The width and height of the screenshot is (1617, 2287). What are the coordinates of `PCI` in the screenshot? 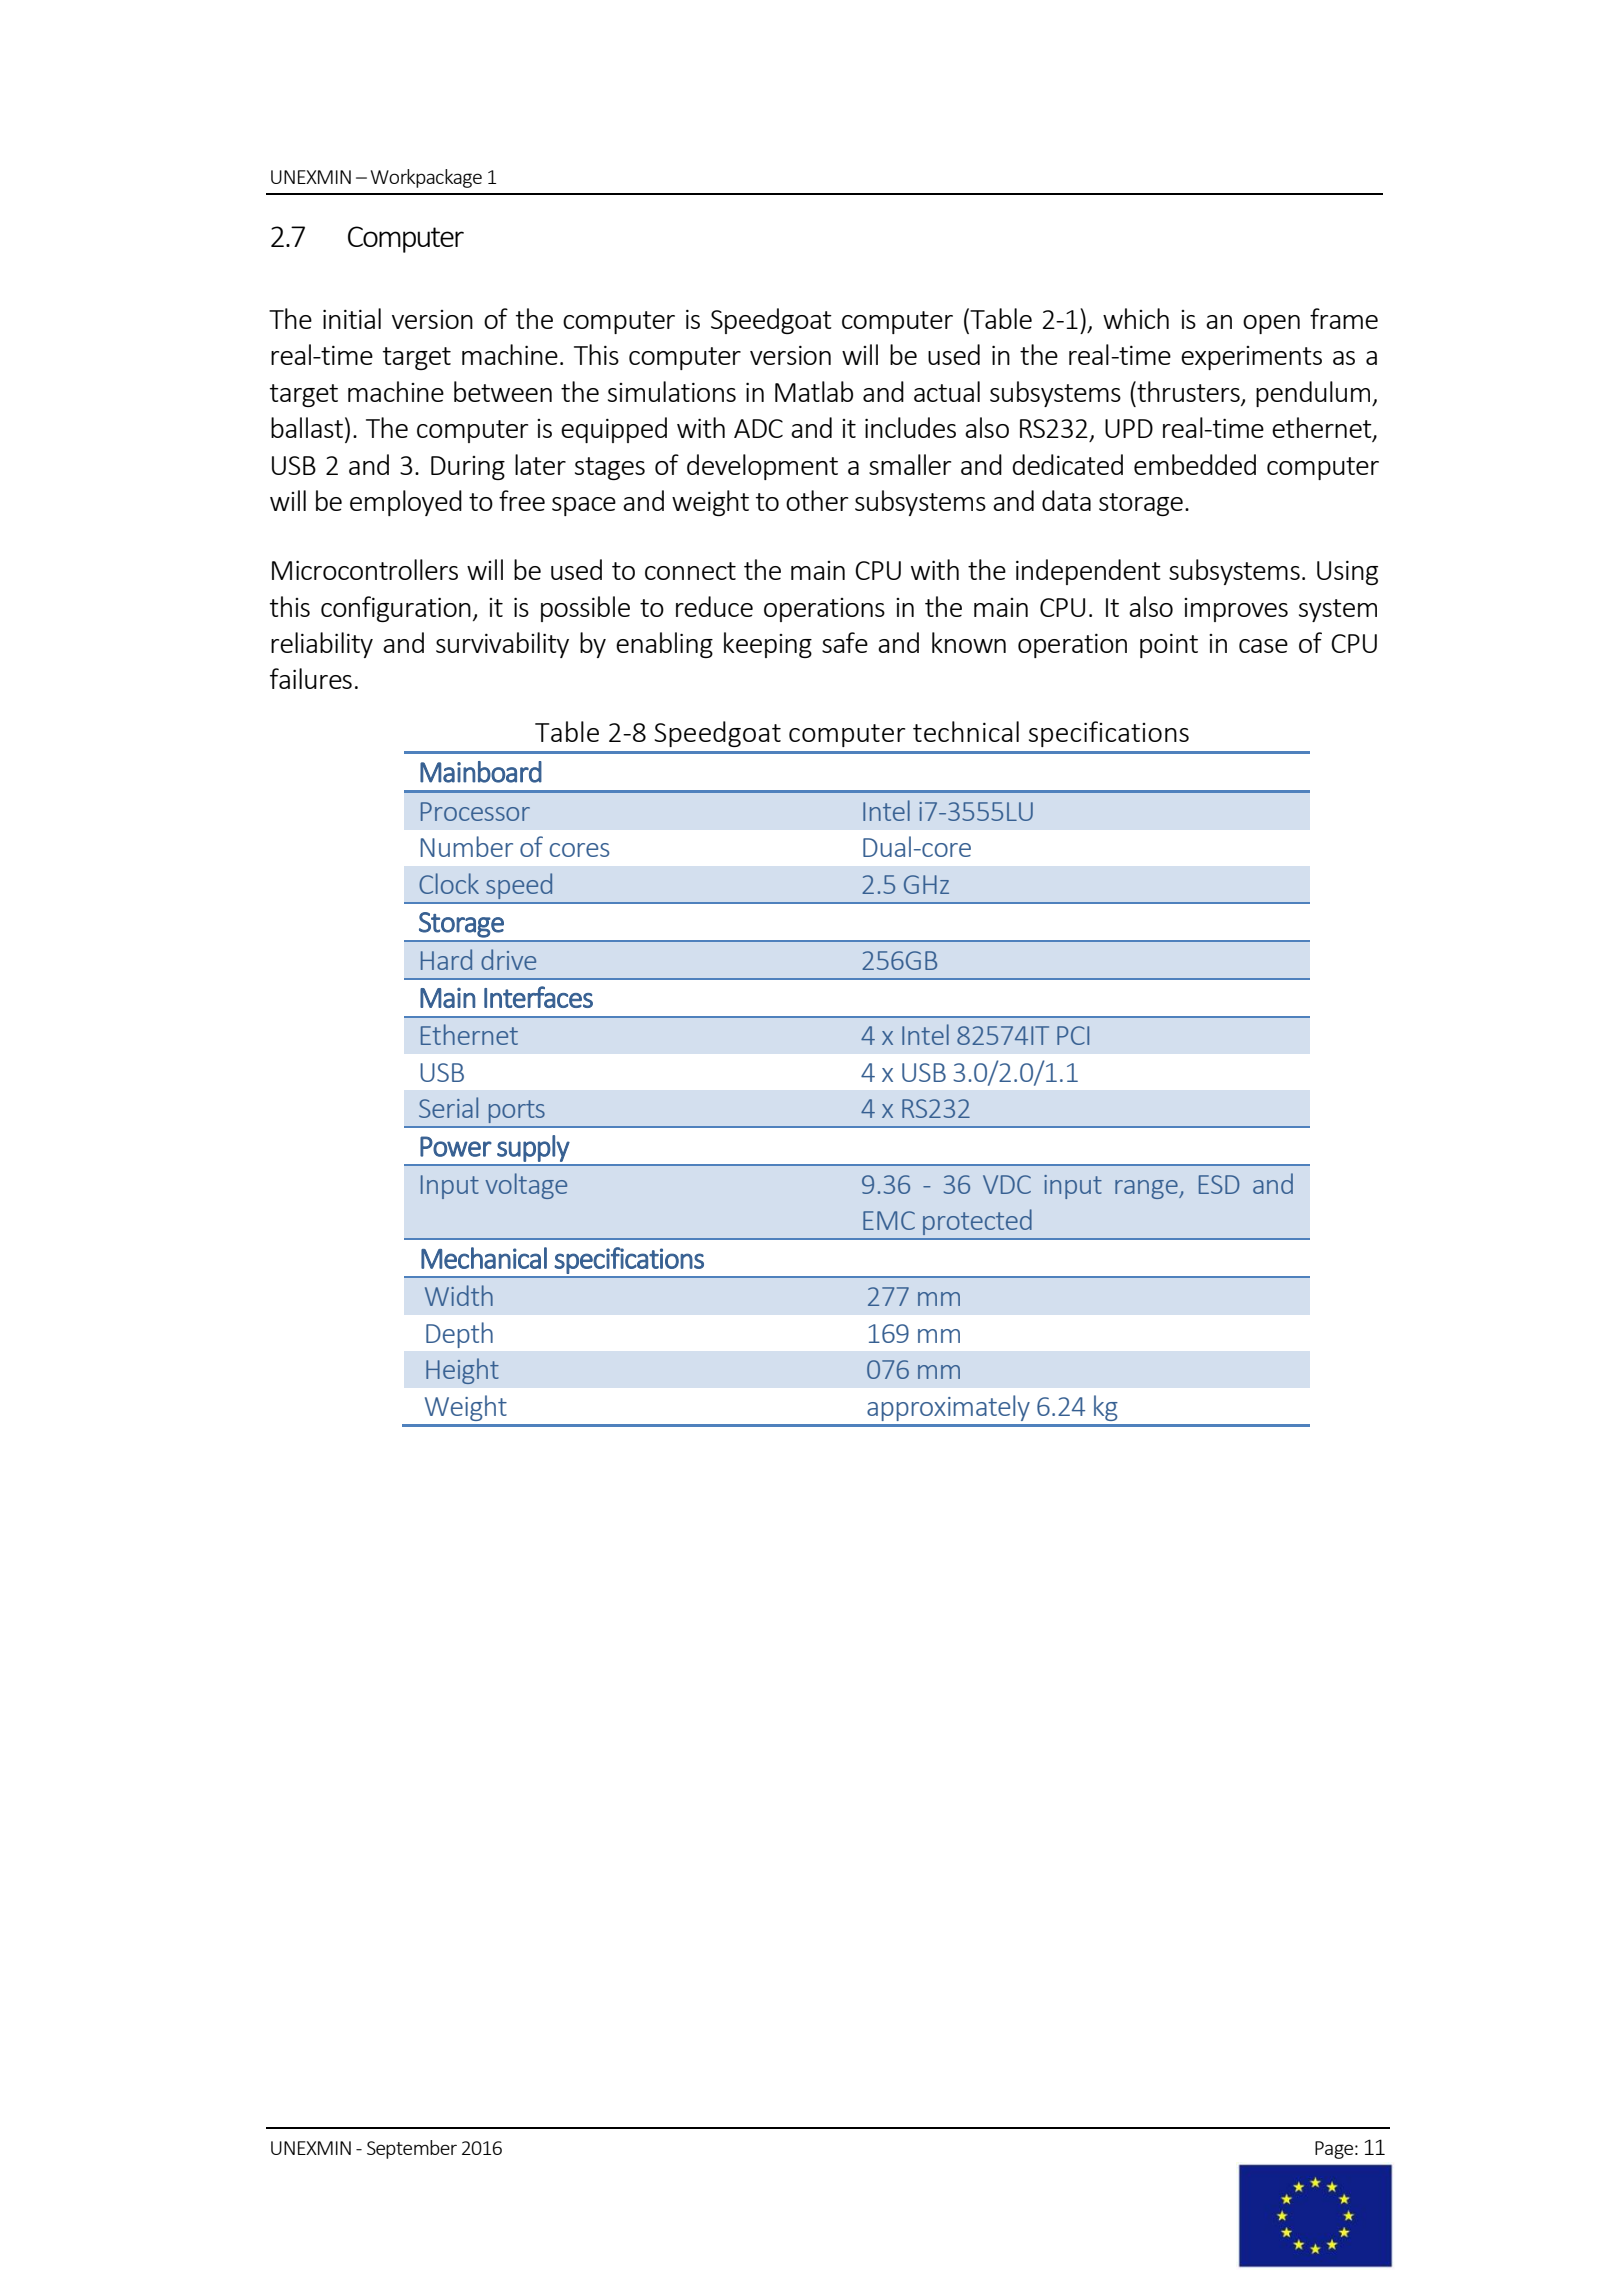 It's located at (1073, 1035).
